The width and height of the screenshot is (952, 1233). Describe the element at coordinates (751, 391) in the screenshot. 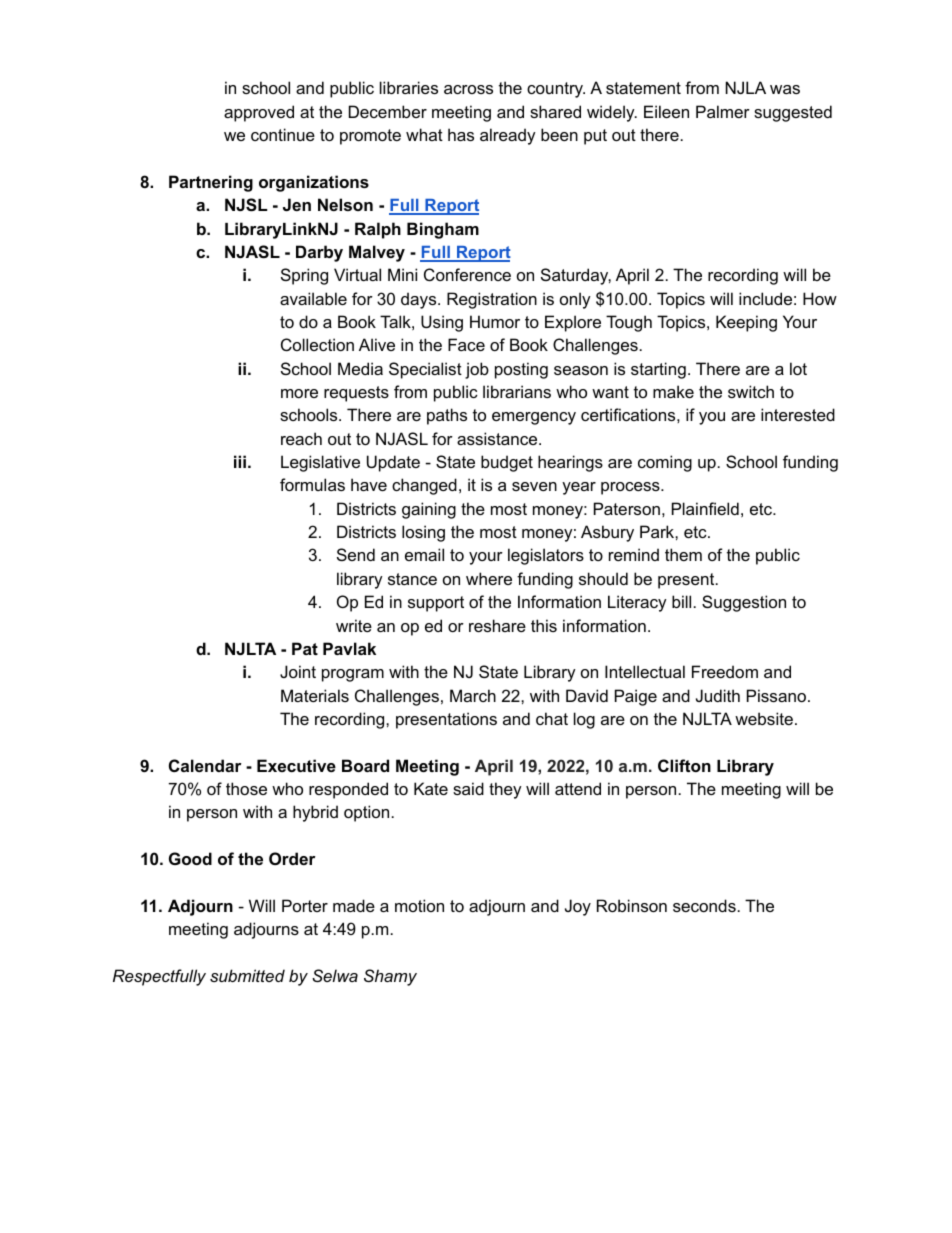

I see `switch` at that location.
